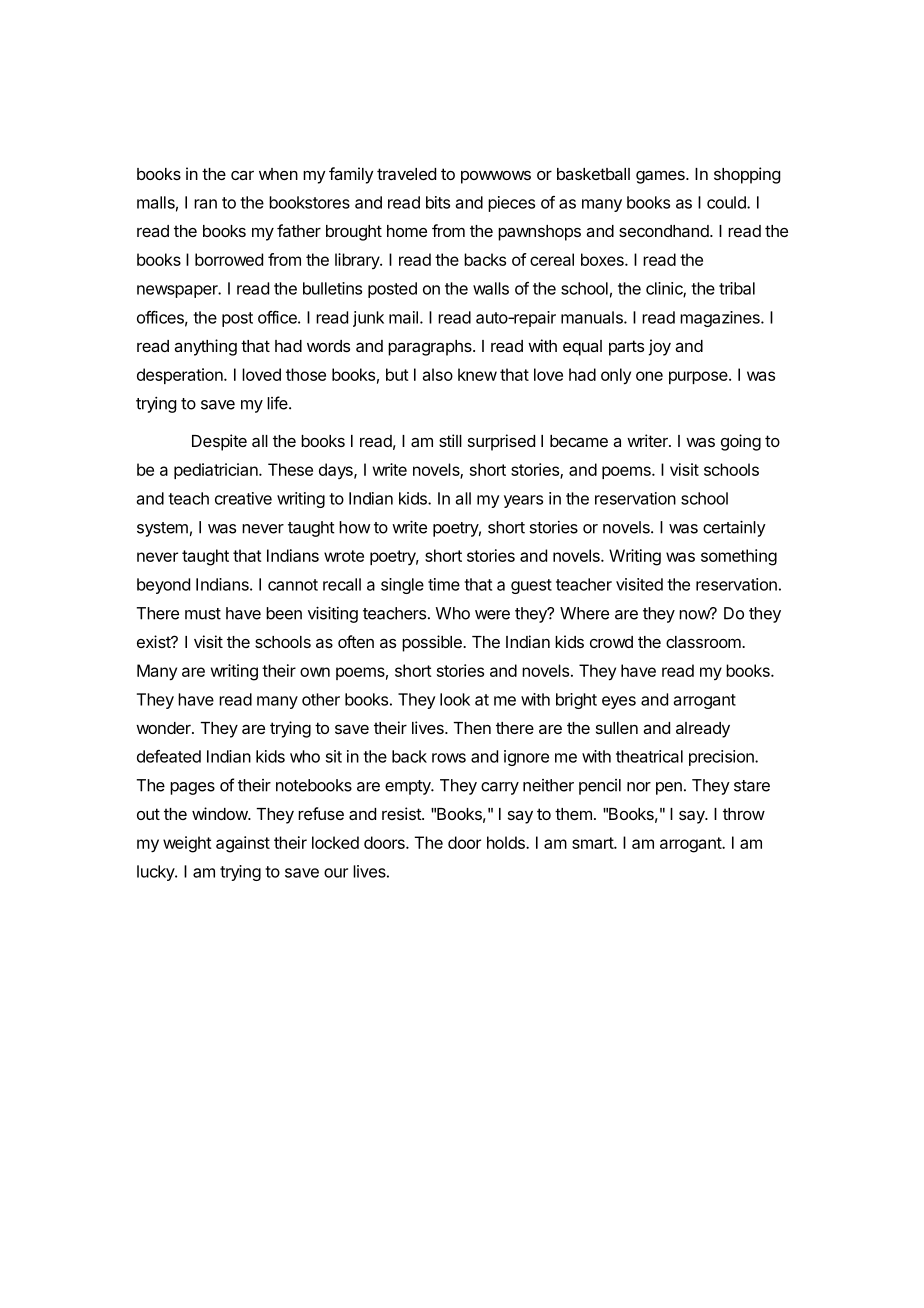  Describe the element at coordinates (455, 699) in the page. I see `look` at that location.
